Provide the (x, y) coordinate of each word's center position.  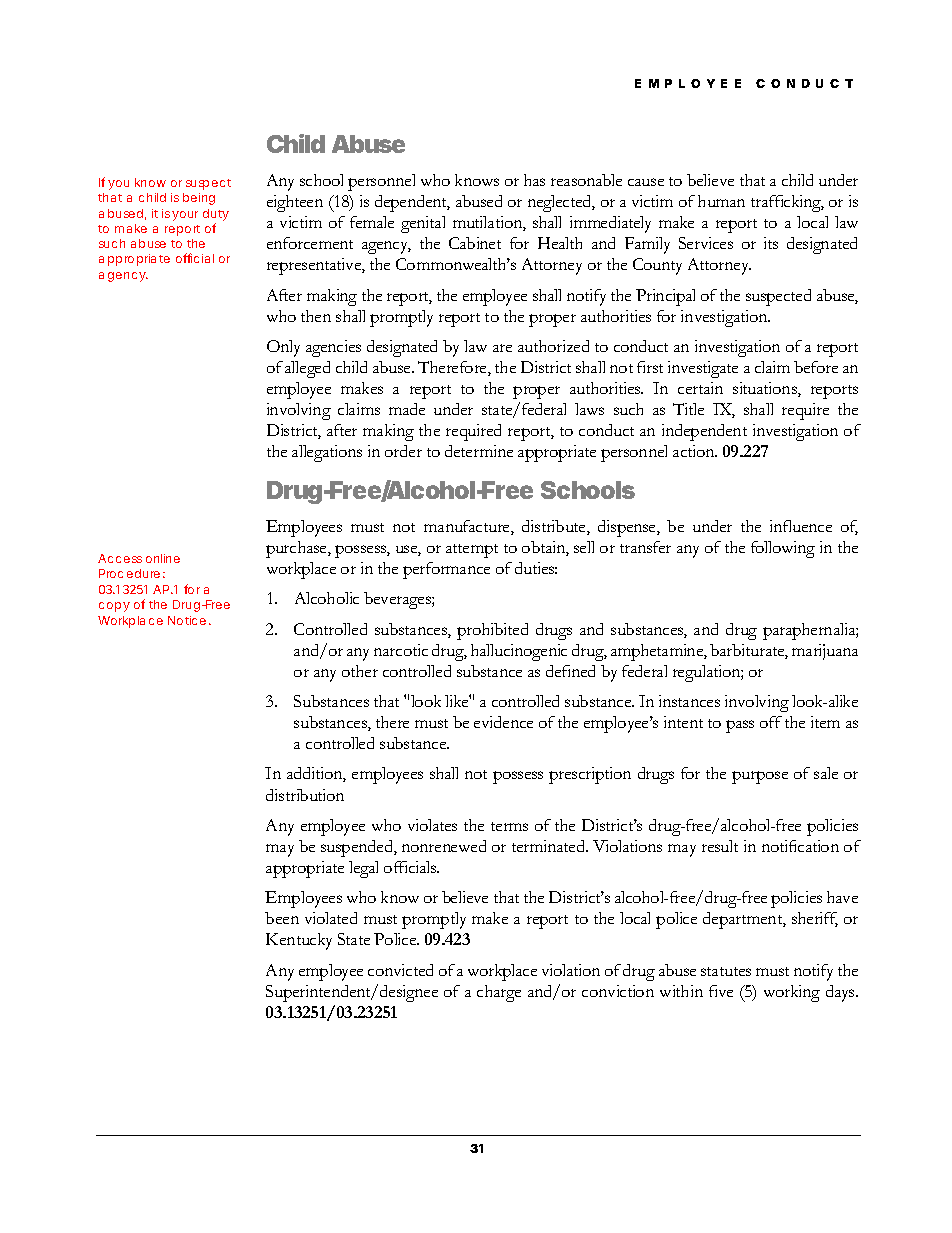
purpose (760, 777)
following (783, 549)
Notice (187, 620)
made (407, 409)
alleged (307, 369)
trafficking (787, 203)
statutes (726, 971)
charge (499, 993)
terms (509, 826)
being (199, 199)
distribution (305, 795)
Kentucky (299, 941)
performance (446, 570)
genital (423, 224)
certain (700, 388)
